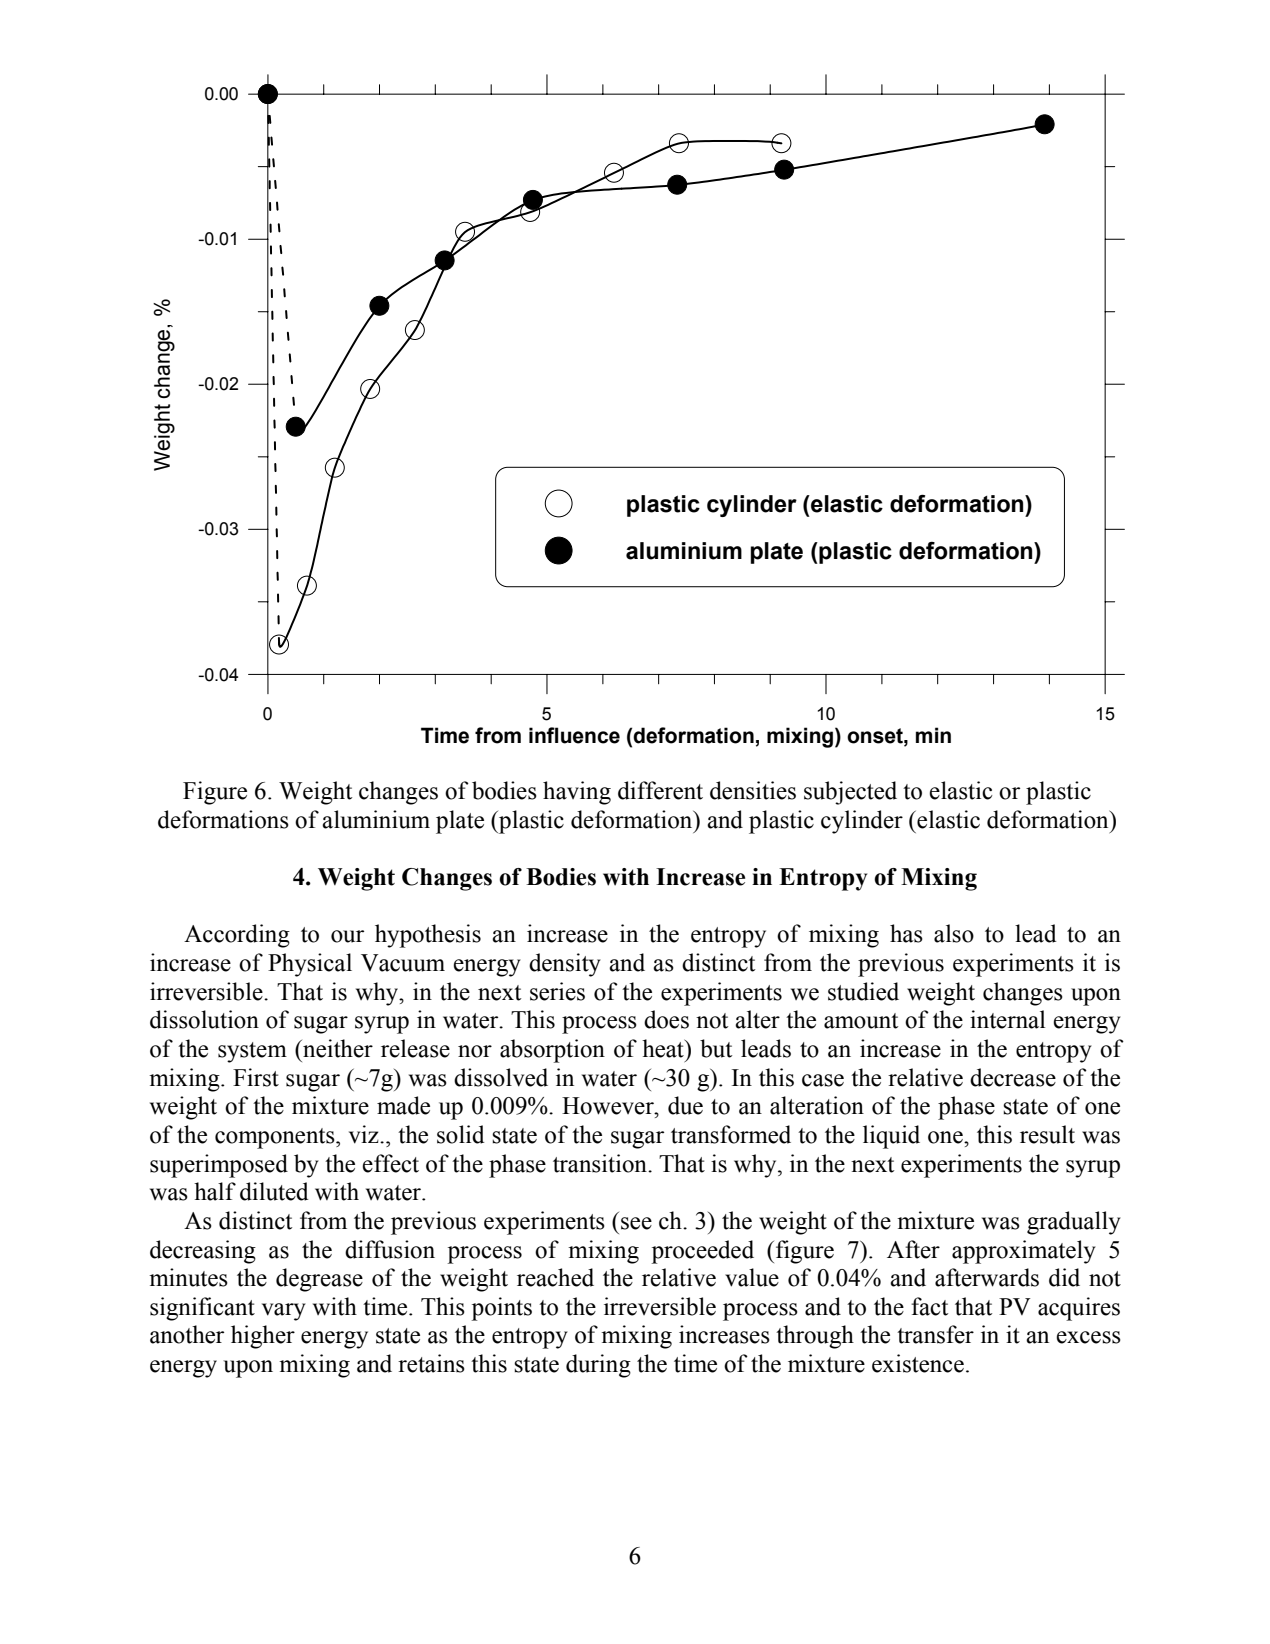  Describe the element at coordinates (664, 1048) in the document. I see `heat` at that location.
